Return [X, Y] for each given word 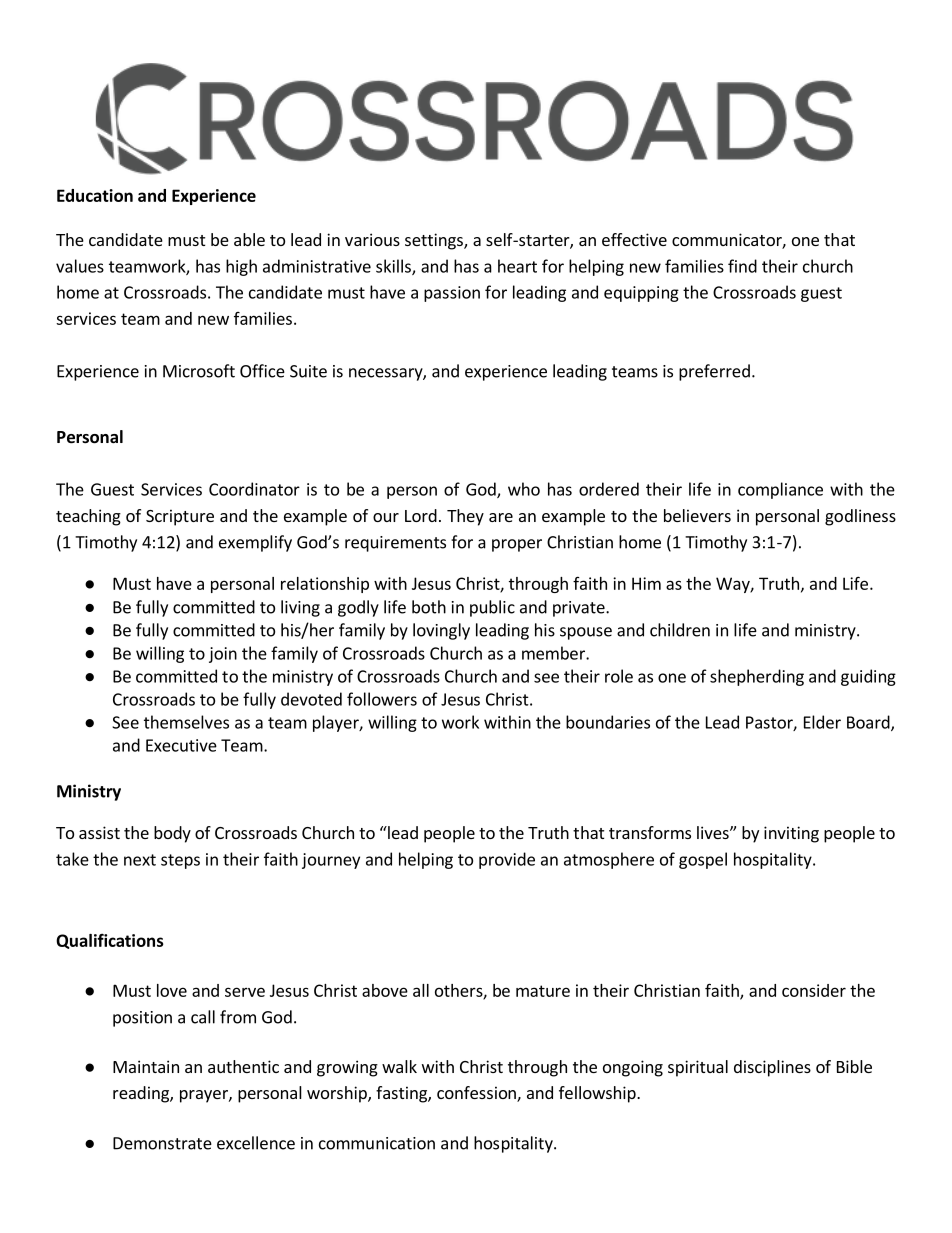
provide [507, 860]
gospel [703, 860]
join [223, 655]
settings [435, 241]
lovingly [441, 631]
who [524, 489]
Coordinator [254, 489]
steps [180, 861]
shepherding [757, 677]
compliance [780, 490]
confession [477, 1094]
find [742, 266]
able [249, 239]
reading [142, 1094]
